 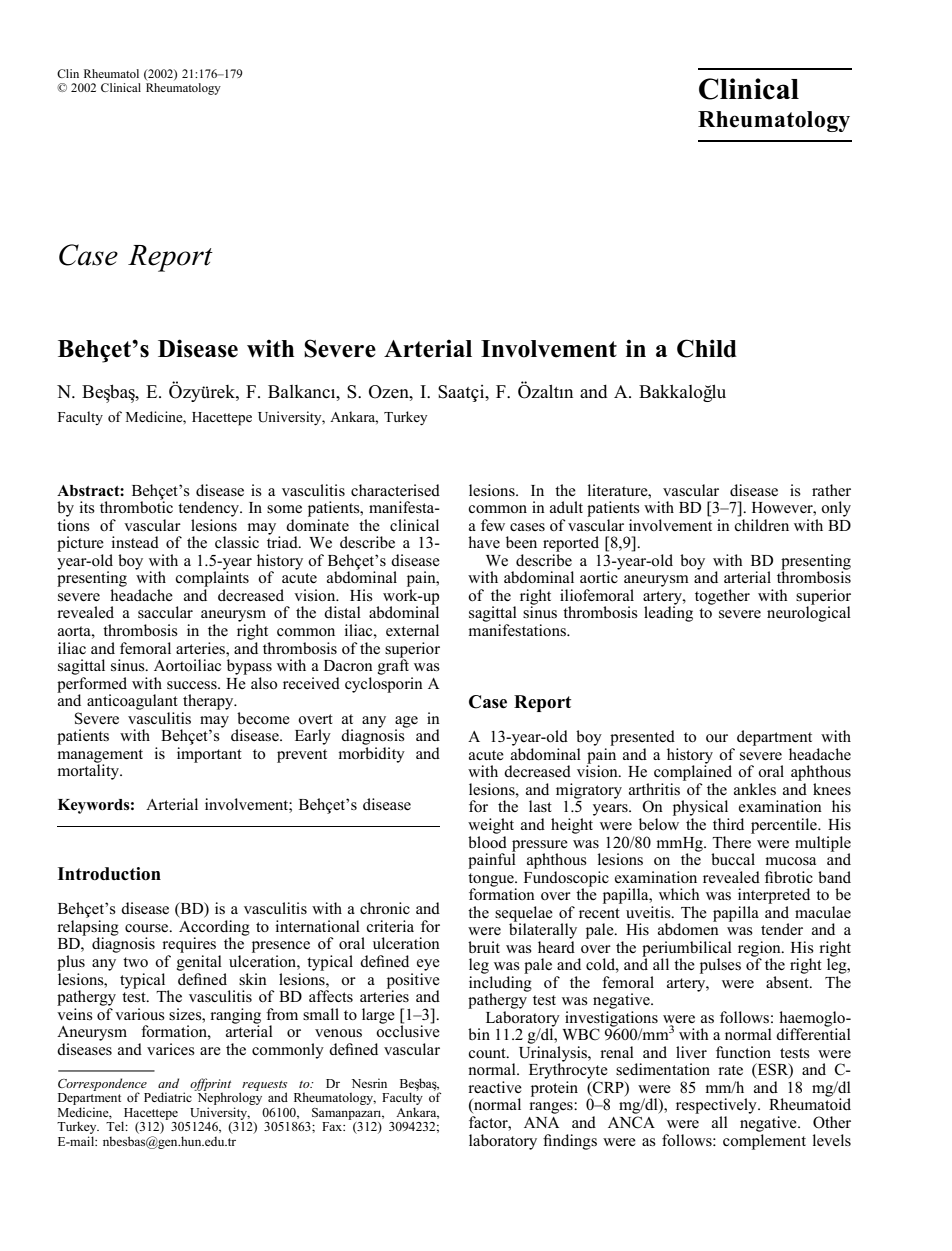 What do you see at coordinates (168, 1097) in the screenshot?
I see `Pediatric` at bounding box center [168, 1097].
